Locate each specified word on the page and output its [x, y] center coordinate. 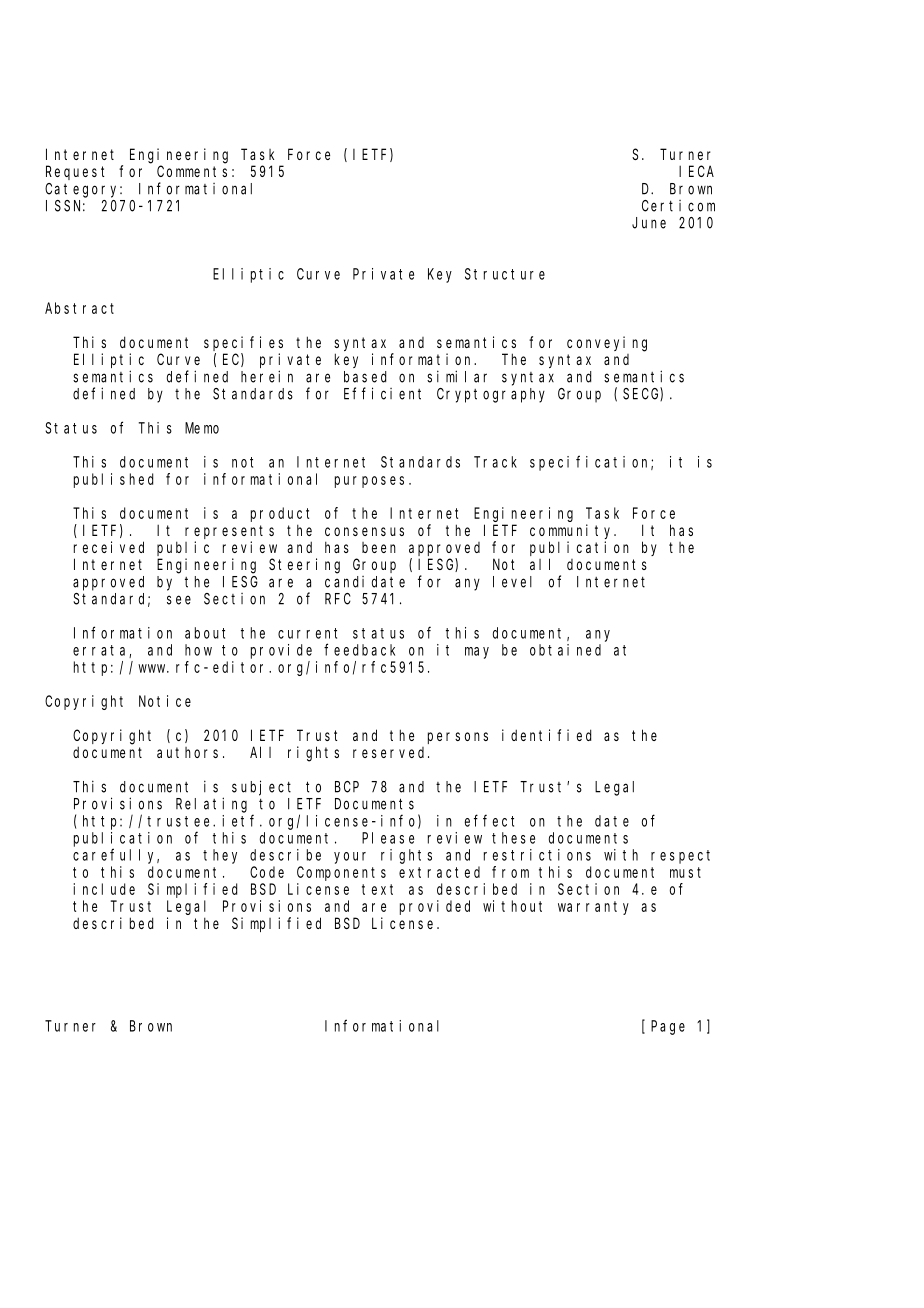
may [477, 653]
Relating [211, 805]
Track [495, 462]
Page [668, 1027]
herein [267, 376]
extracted [439, 872]
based [365, 377]
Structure [505, 274]
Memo [202, 428]
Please [388, 838]
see [179, 600]
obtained [565, 650]
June [649, 223]
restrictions [537, 855]
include [104, 889]
